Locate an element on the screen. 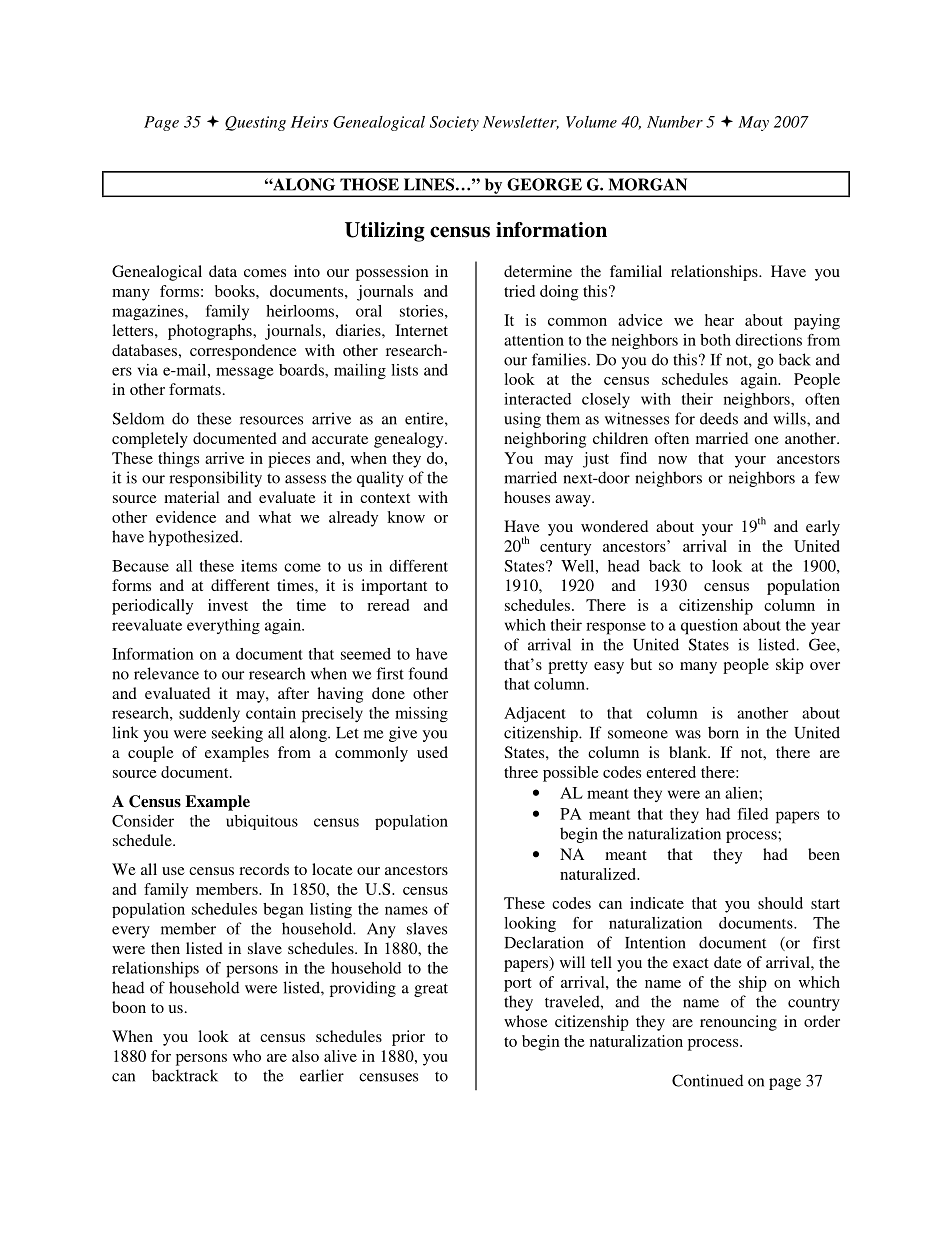 Image resolution: width=952 pixels, height=1233 pixels. invest is located at coordinates (228, 605).
